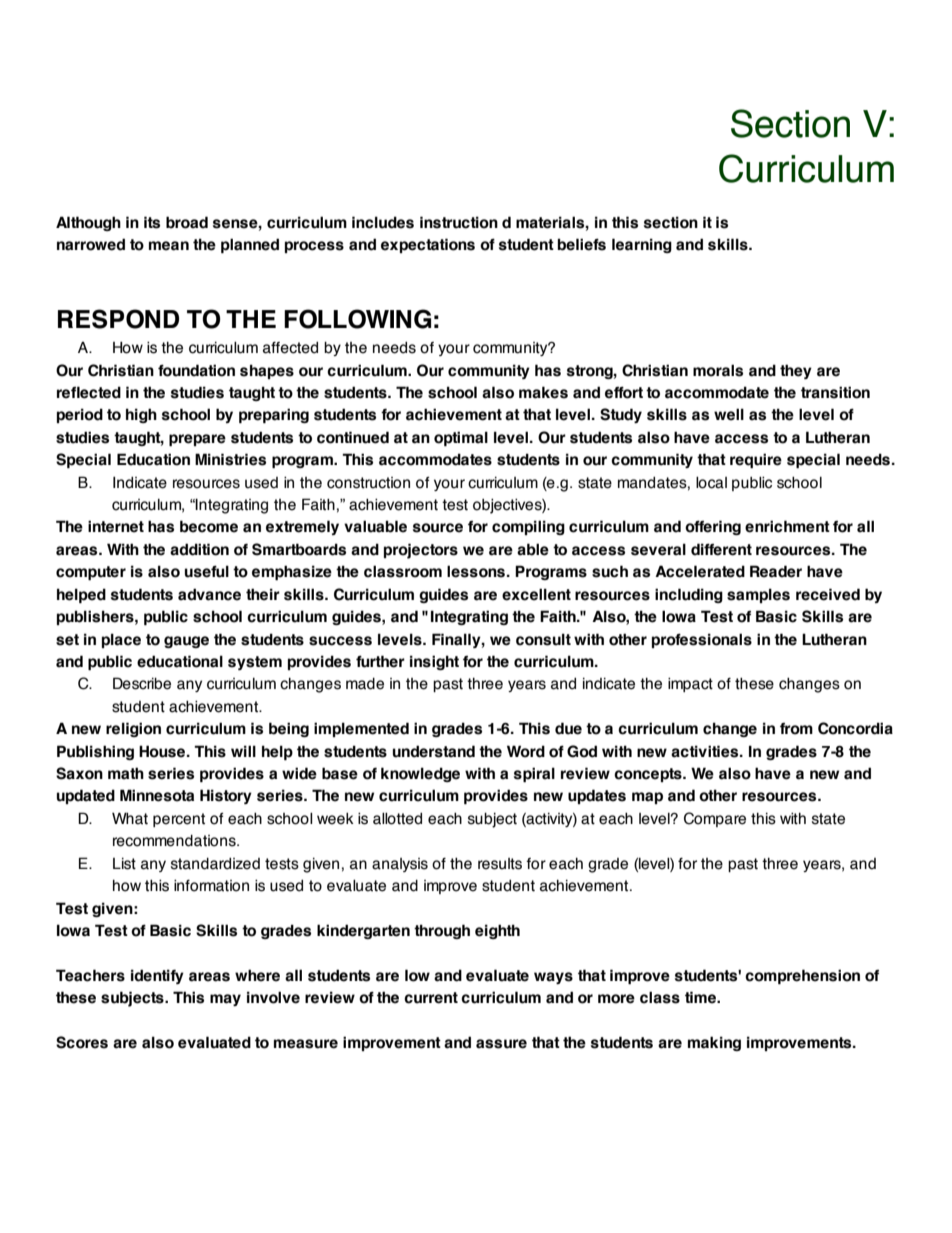  What do you see at coordinates (642, 245) in the screenshot?
I see `learning` at bounding box center [642, 245].
